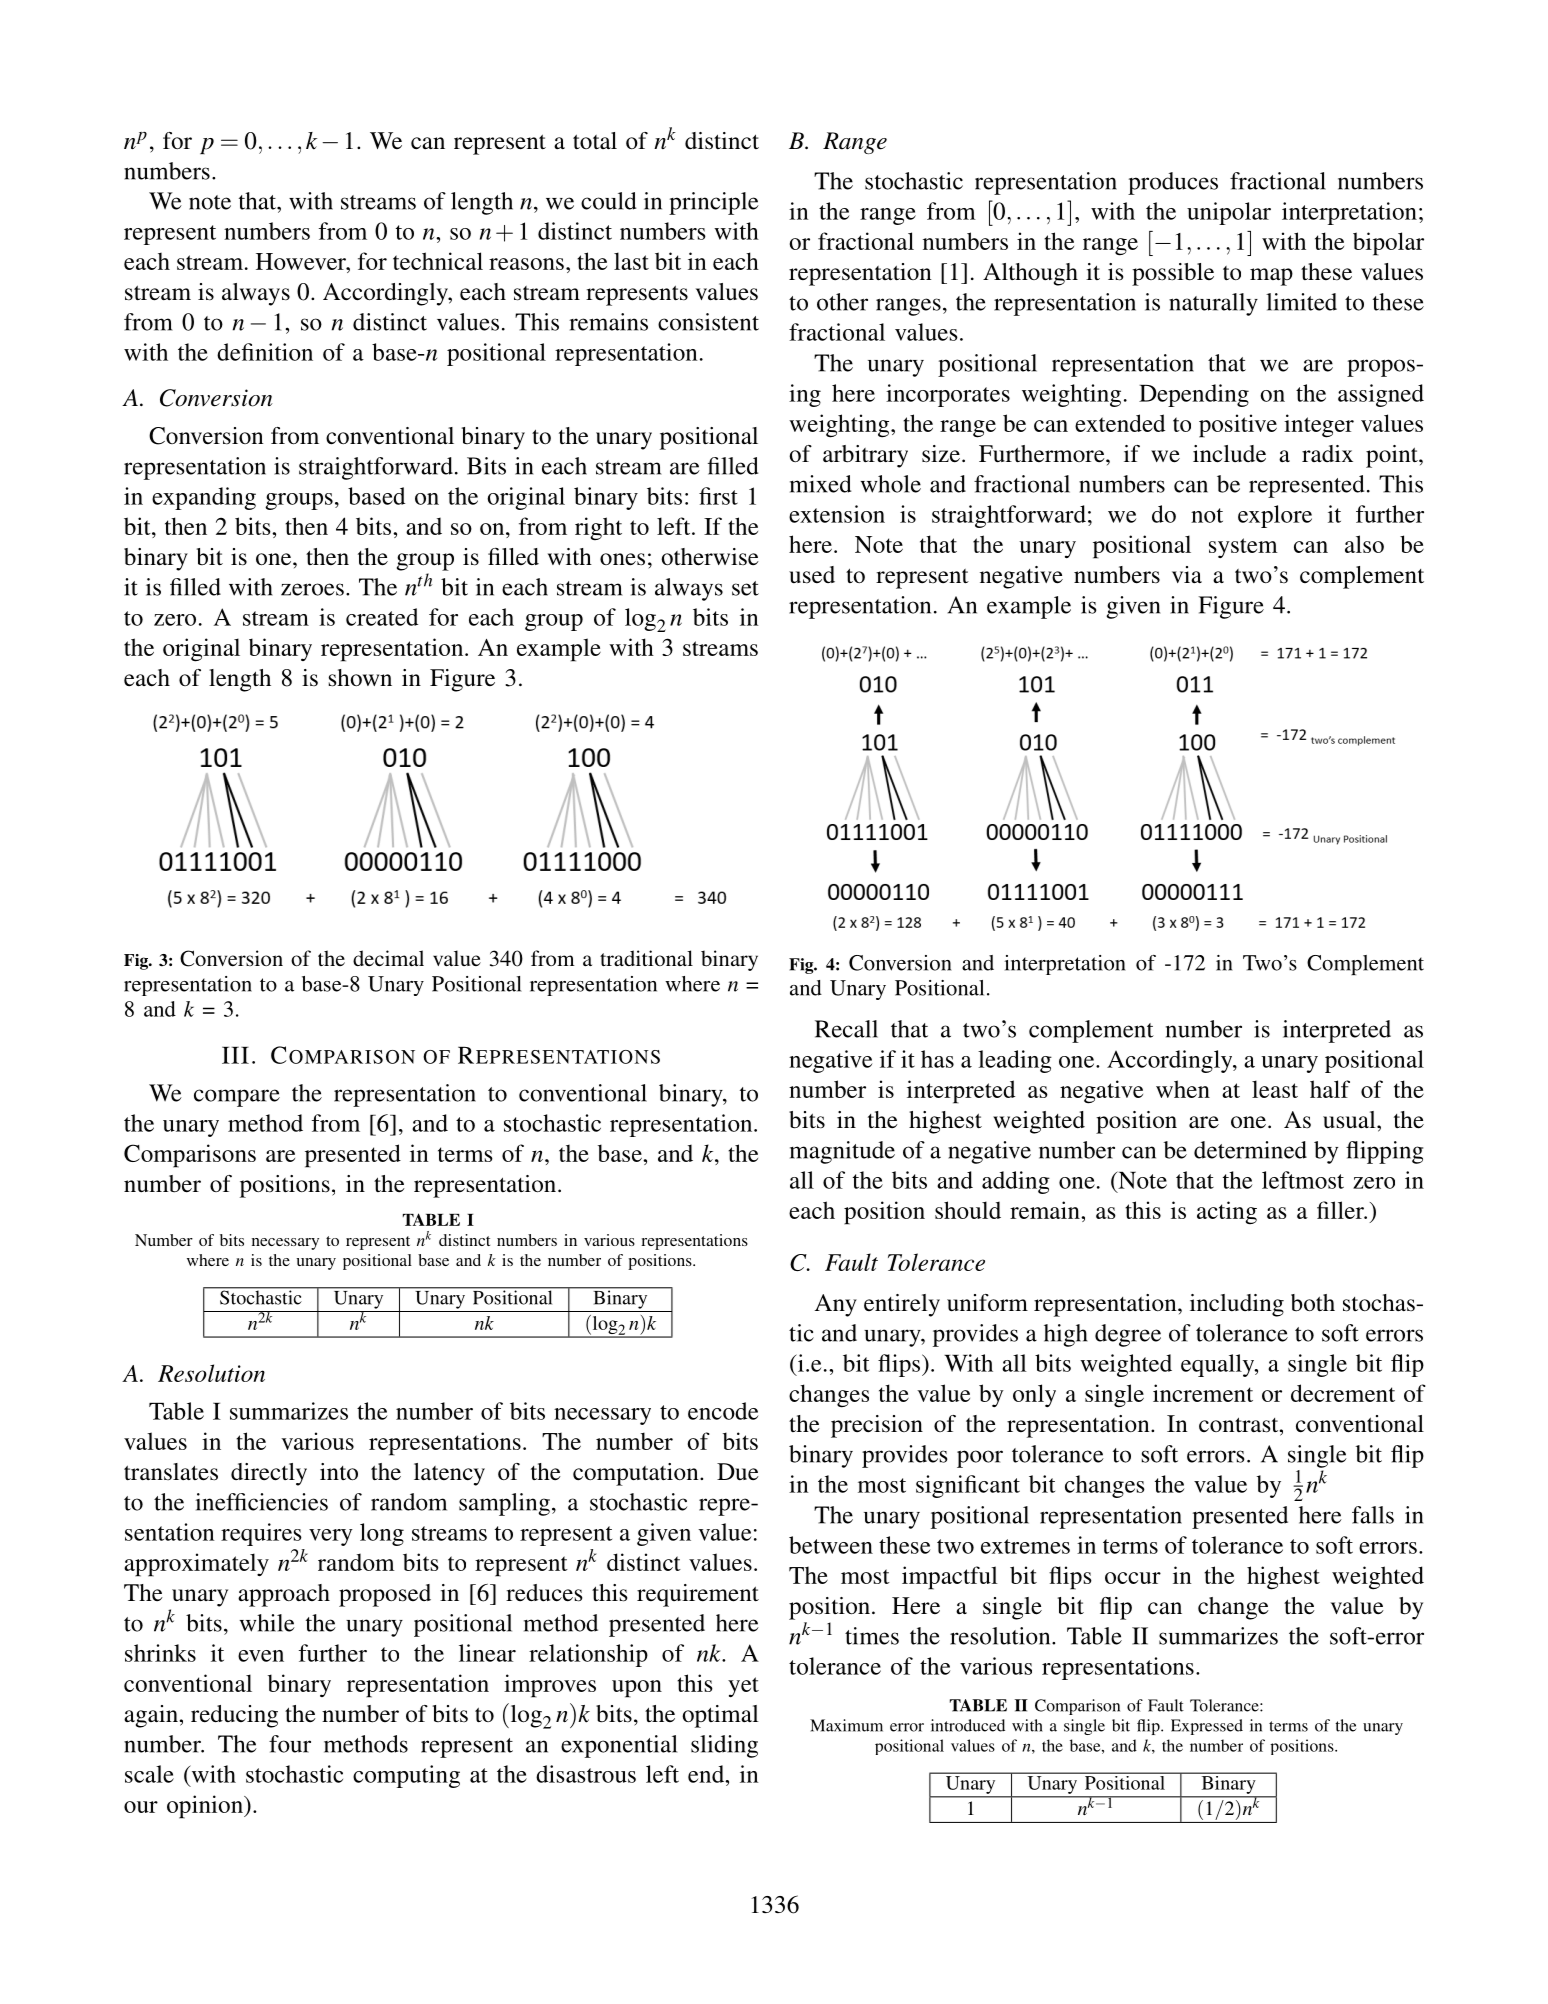 The width and height of the screenshot is (1548, 2004). What do you see at coordinates (1275, 1089) in the screenshot?
I see `least` at bounding box center [1275, 1089].
